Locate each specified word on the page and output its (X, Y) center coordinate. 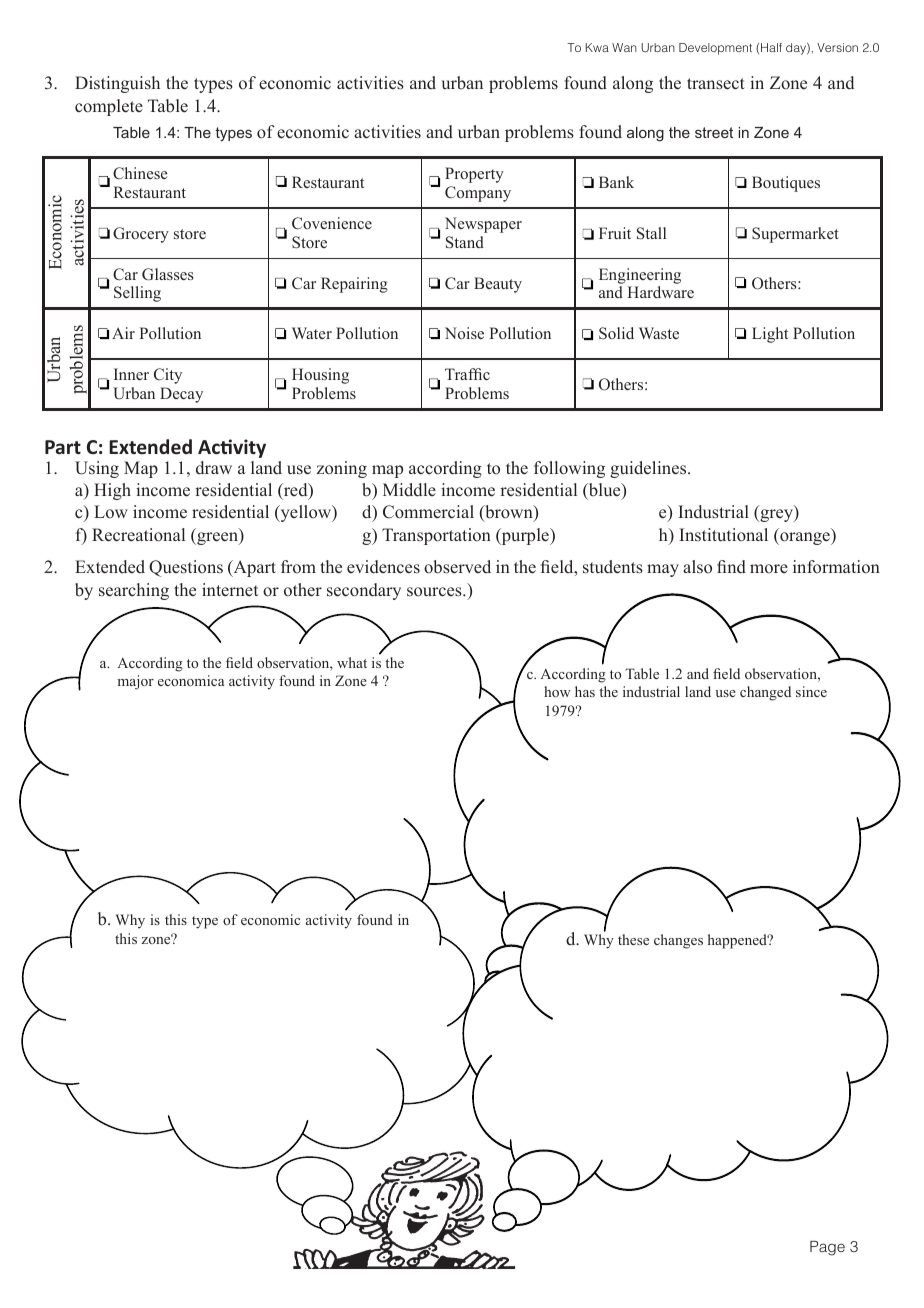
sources (435, 592)
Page (827, 1248)
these (633, 939)
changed (765, 693)
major (136, 682)
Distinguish (117, 84)
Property (474, 175)
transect (716, 84)
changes (678, 941)
